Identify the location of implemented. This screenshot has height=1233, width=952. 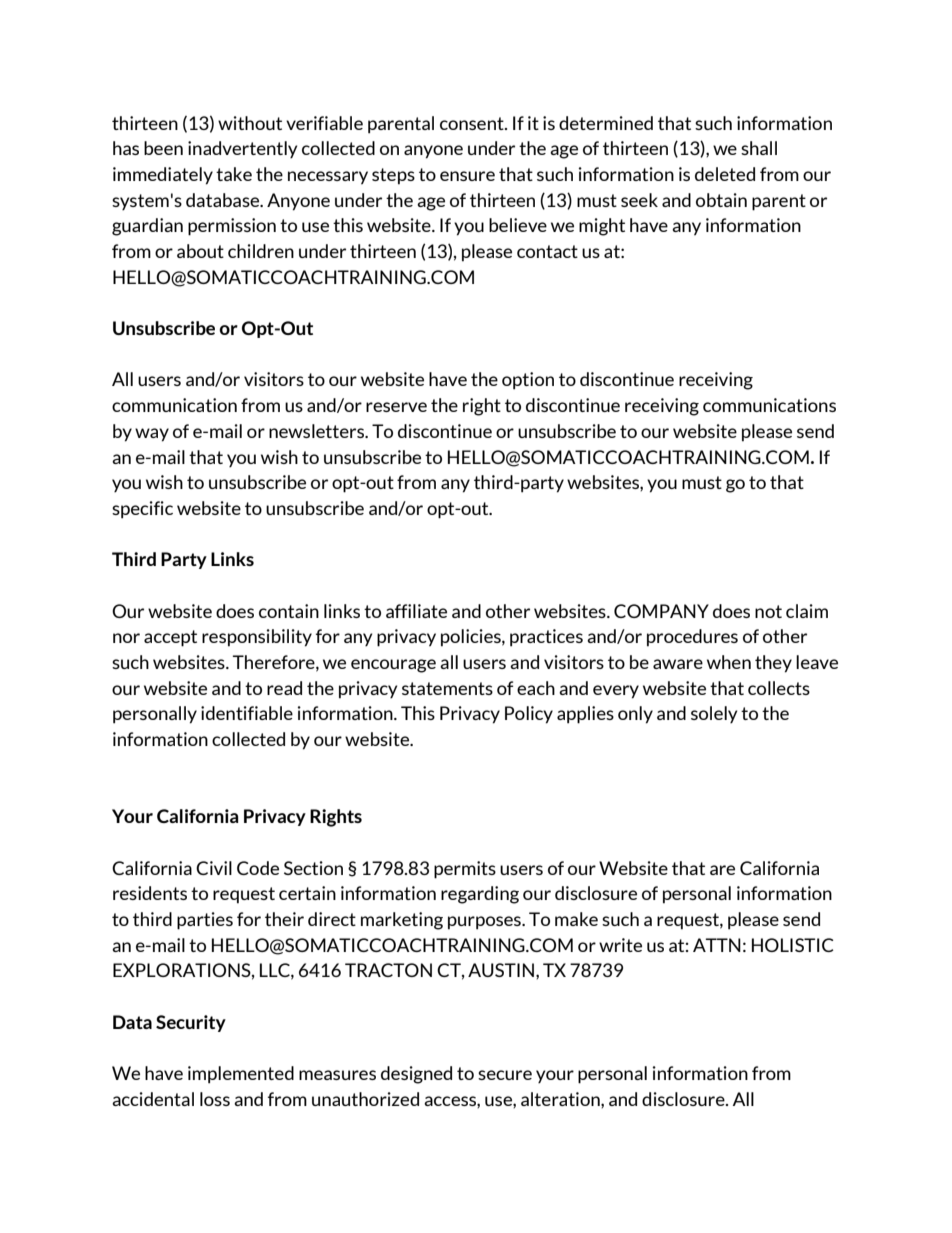
(241, 1075).
